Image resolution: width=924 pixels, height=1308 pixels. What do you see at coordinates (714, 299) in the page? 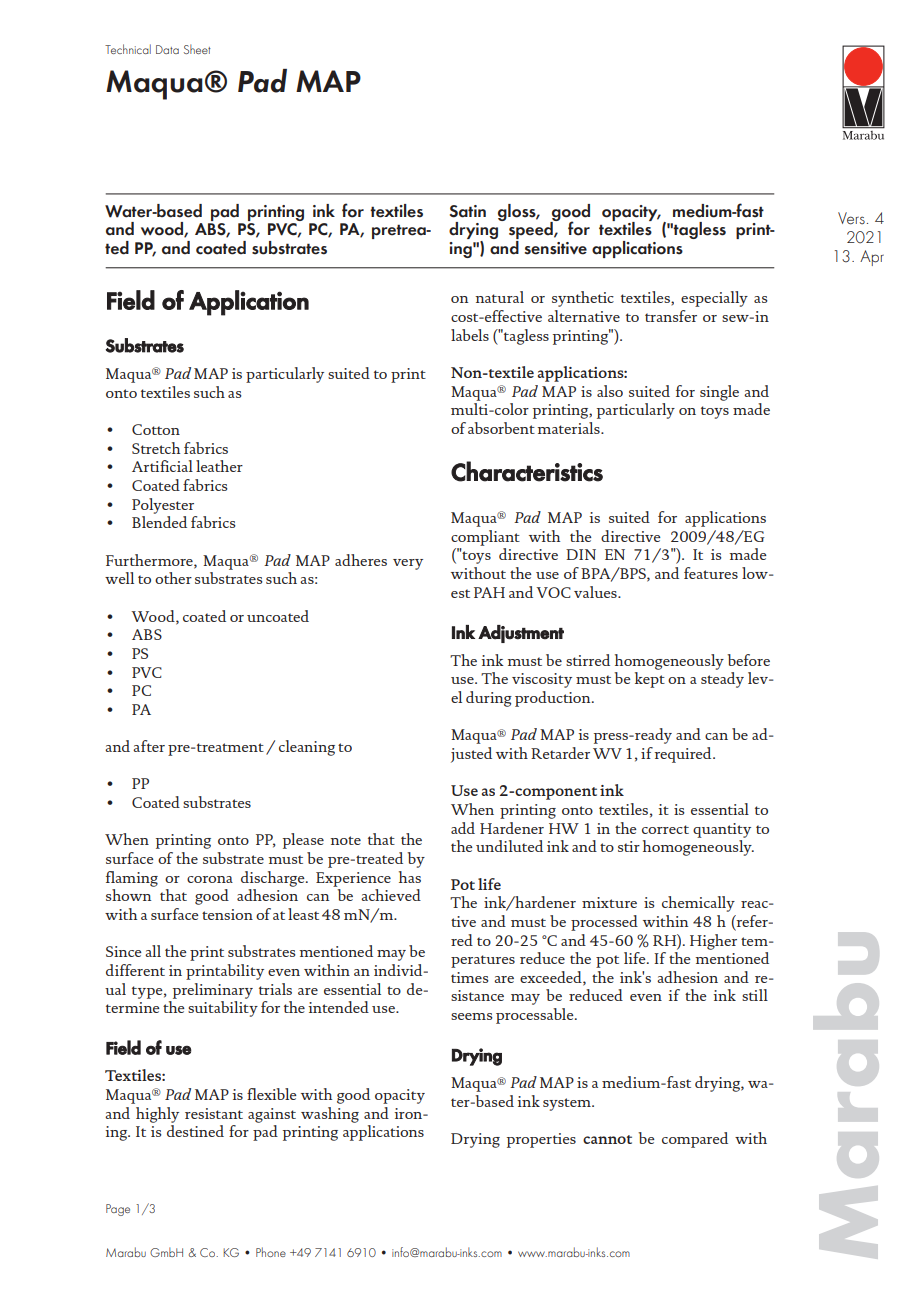
I see `especially` at bounding box center [714, 299].
